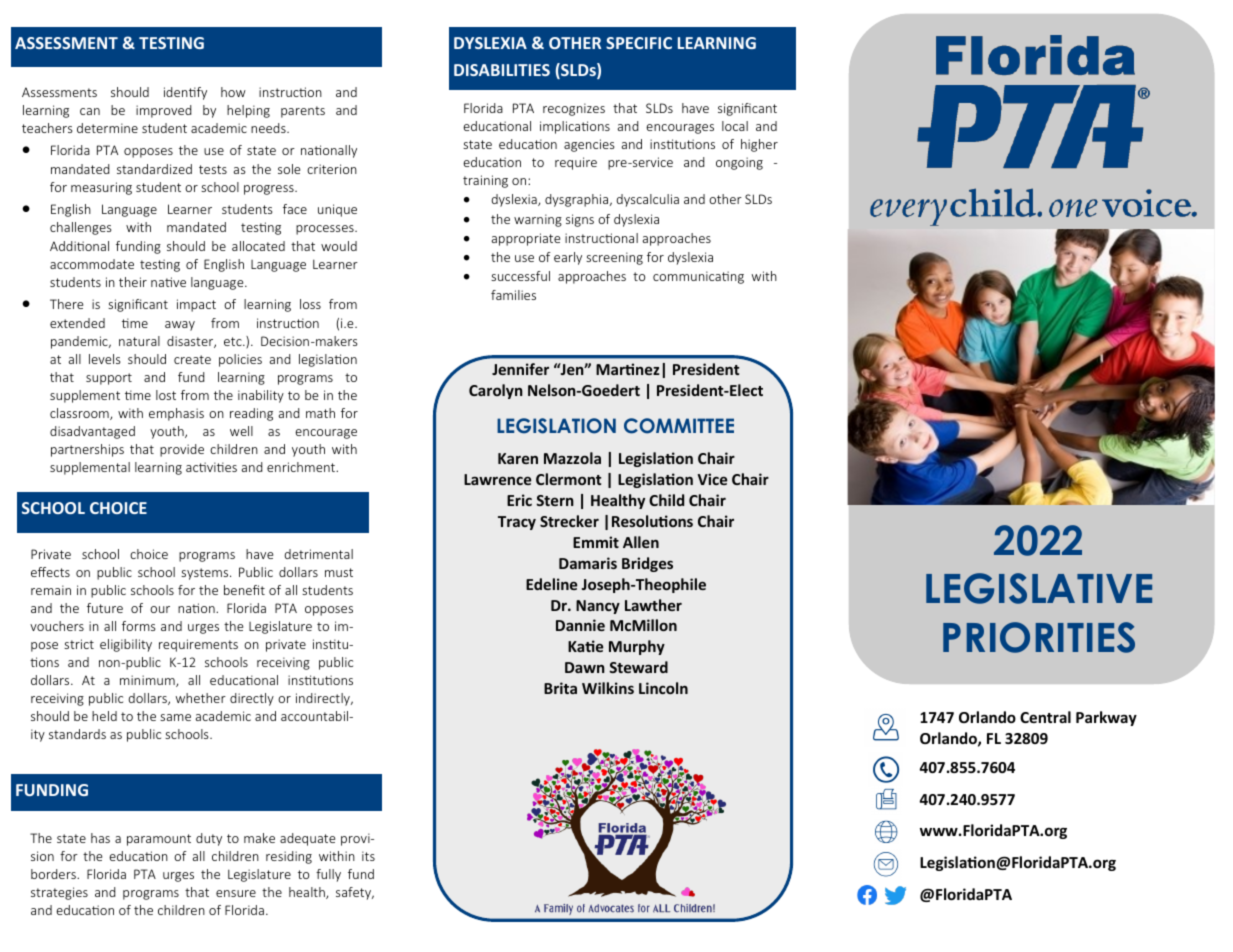 The height and width of the screenshot is (952, 1233). Describe the element at coordinates (148, 681) in the screenshot. I see `minimum` at that location.
